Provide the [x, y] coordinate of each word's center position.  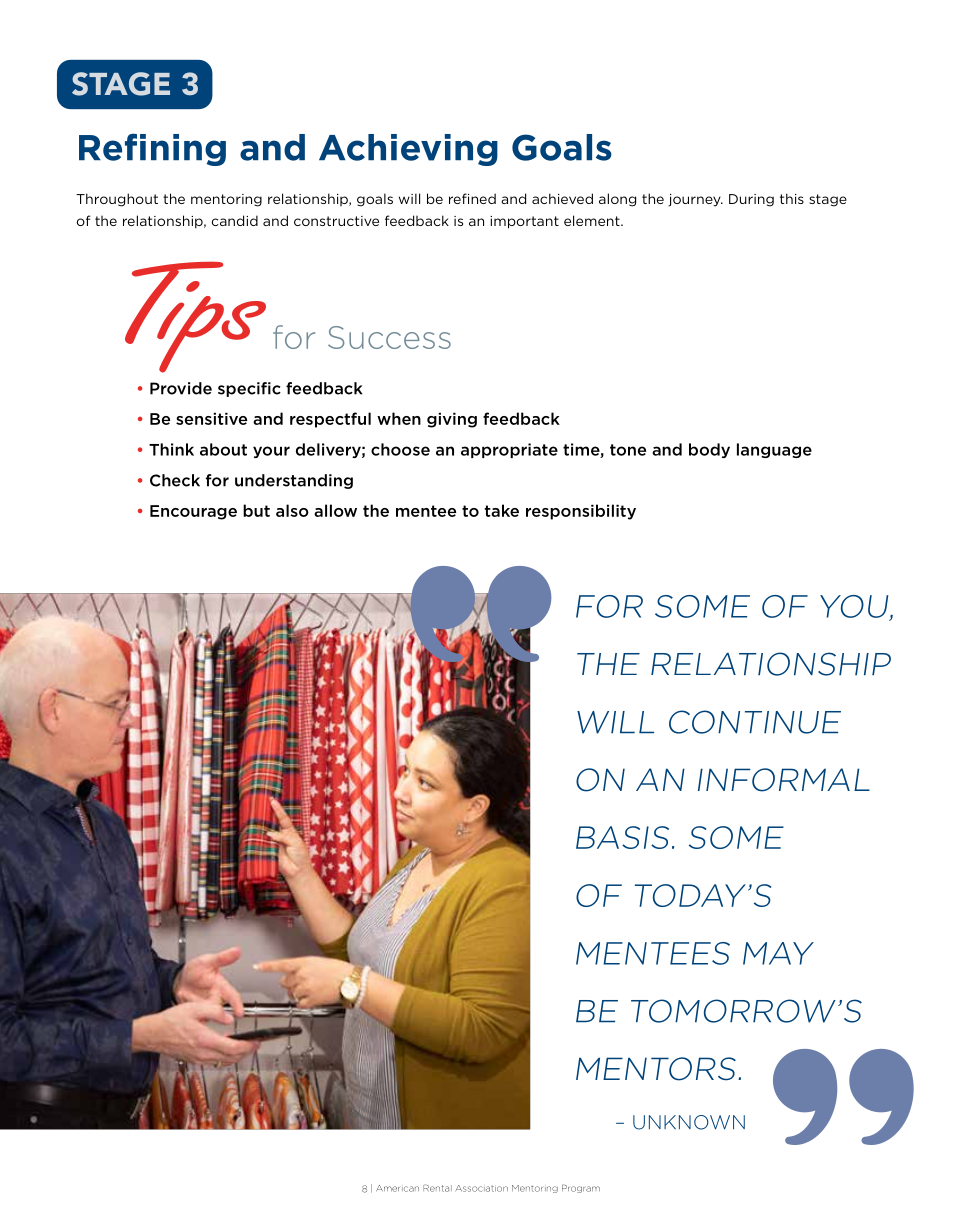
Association [482, 1188]
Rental [437, 1188]
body [709, 450]
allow [335, 510]
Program [581, 1189]
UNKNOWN [689, 1122]
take [502, 510]
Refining [152, 149]
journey [695, 200]
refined [472, 198]
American [397, 1188]
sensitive [211, 418]
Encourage [193, 512]
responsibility [581, 512]
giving [452, 420]
